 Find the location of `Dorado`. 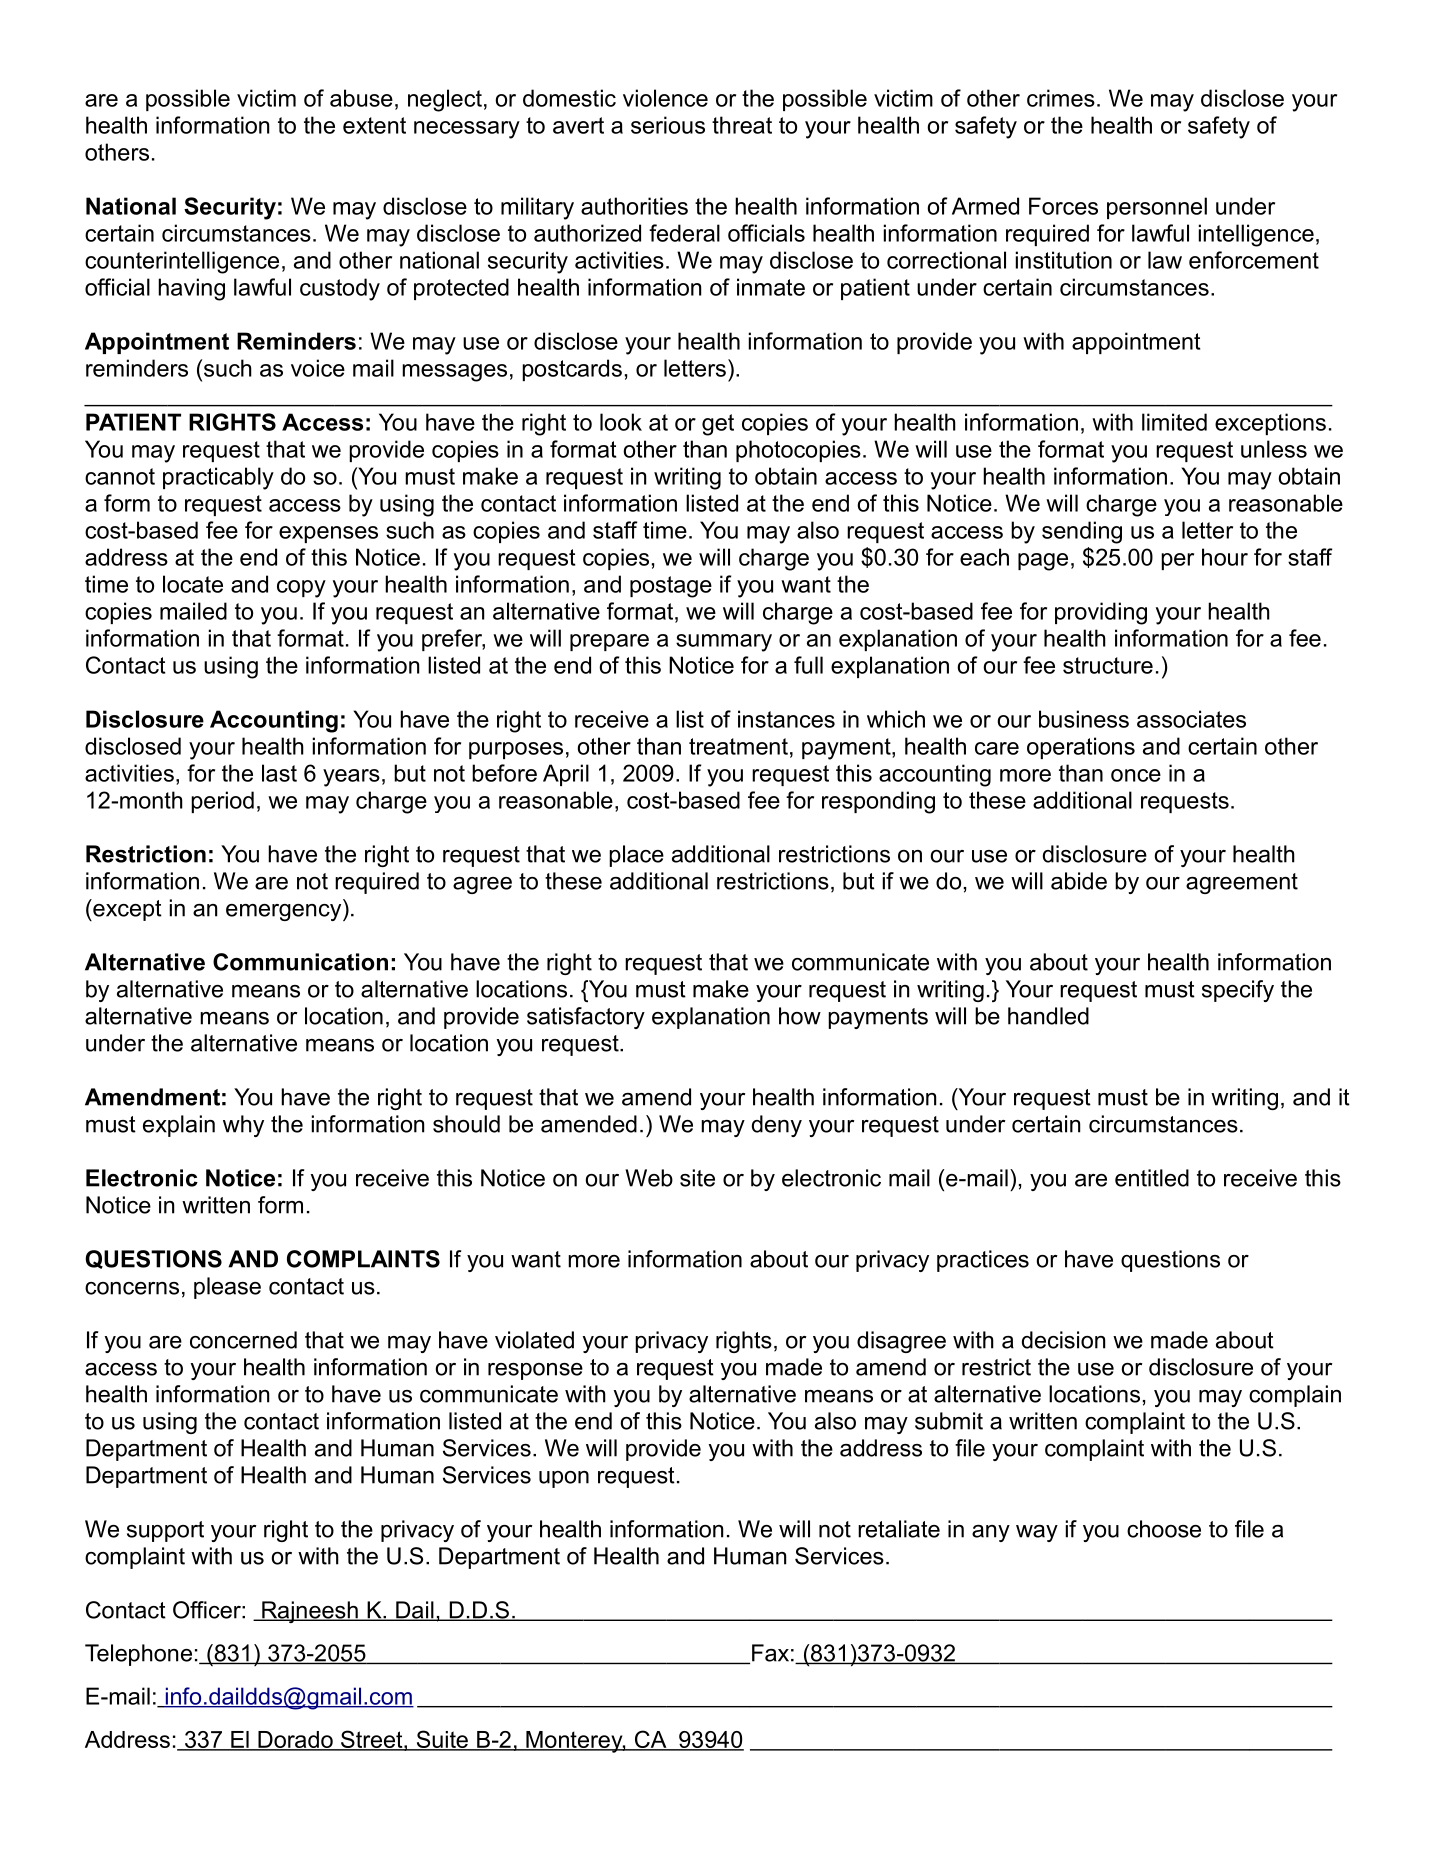

Dorado is located at coordinates (295, 1740).
